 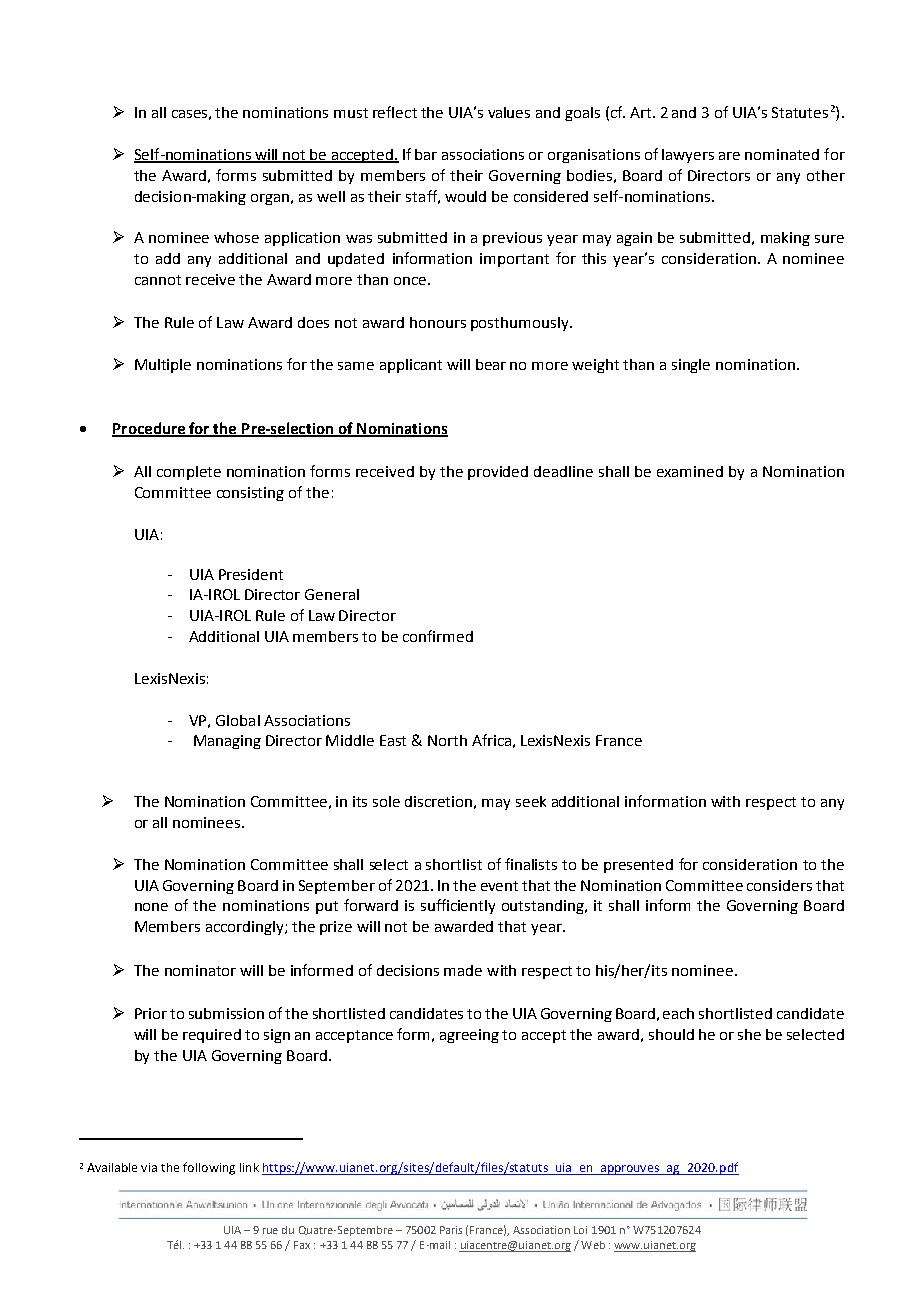 What do you see at coordinates (238, 720) in the document?
I see `Global` at bounding box center [238, 720].
